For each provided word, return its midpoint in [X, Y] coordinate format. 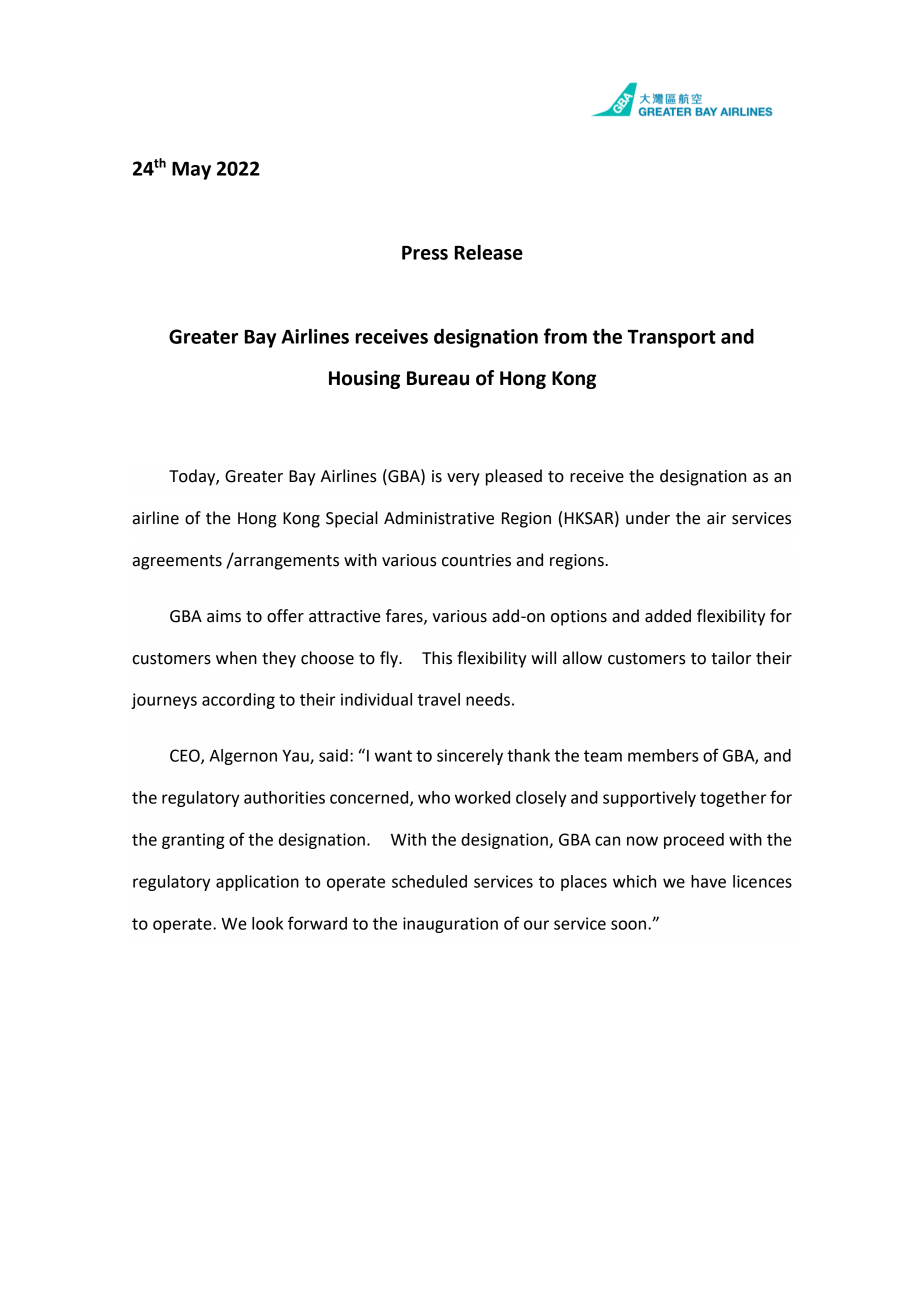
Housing [364, 379]
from [565, 336]
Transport [671, 339]
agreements [177, 562]
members [663, 755]
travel [439, 699]
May [191, 171]
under [648, 518]
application [257, 883]
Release [489, 252]
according [238, 701]
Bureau [438, 378]
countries [476, 560]
